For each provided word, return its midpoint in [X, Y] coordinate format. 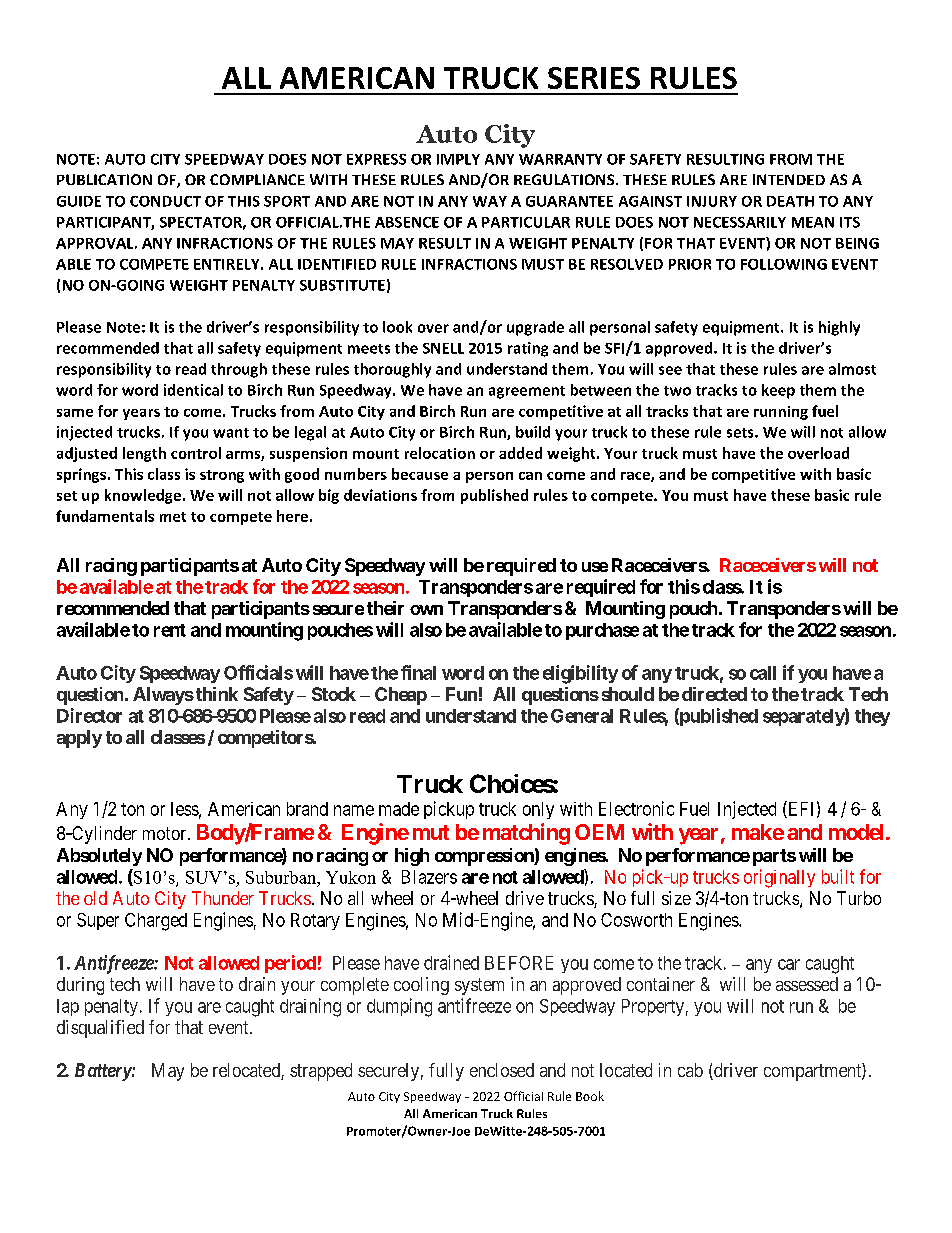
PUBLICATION [104, 179]
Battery [103, 1072]
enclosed [502, 1070]
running [781, 413]
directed [714, 694]
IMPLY [458, 159]
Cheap [401, 696]
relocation [440, 453]
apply [79, 739]
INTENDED [789, 179]
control [196, 453]
